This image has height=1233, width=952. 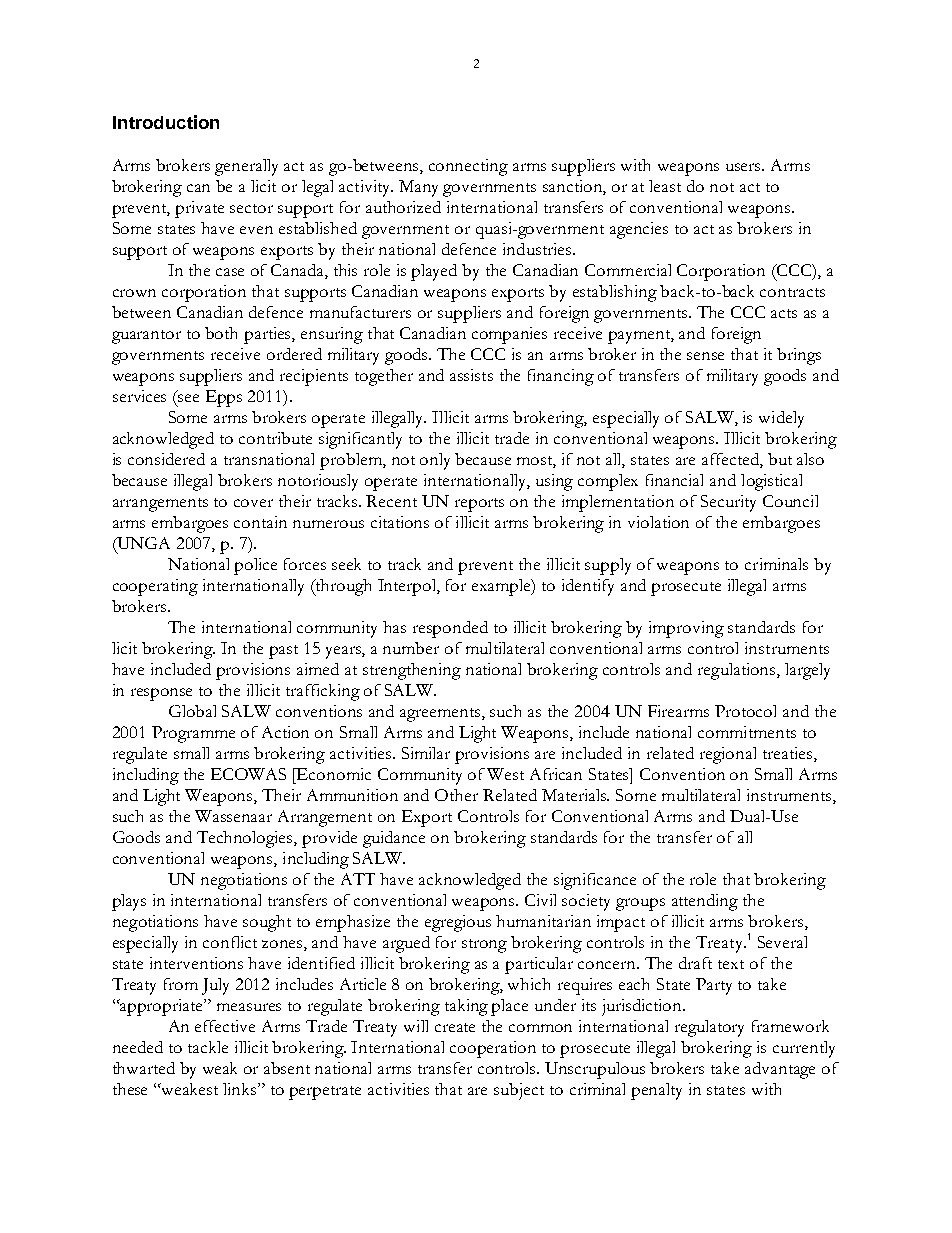 I want to click on generally, so click(x=246, y=167).
